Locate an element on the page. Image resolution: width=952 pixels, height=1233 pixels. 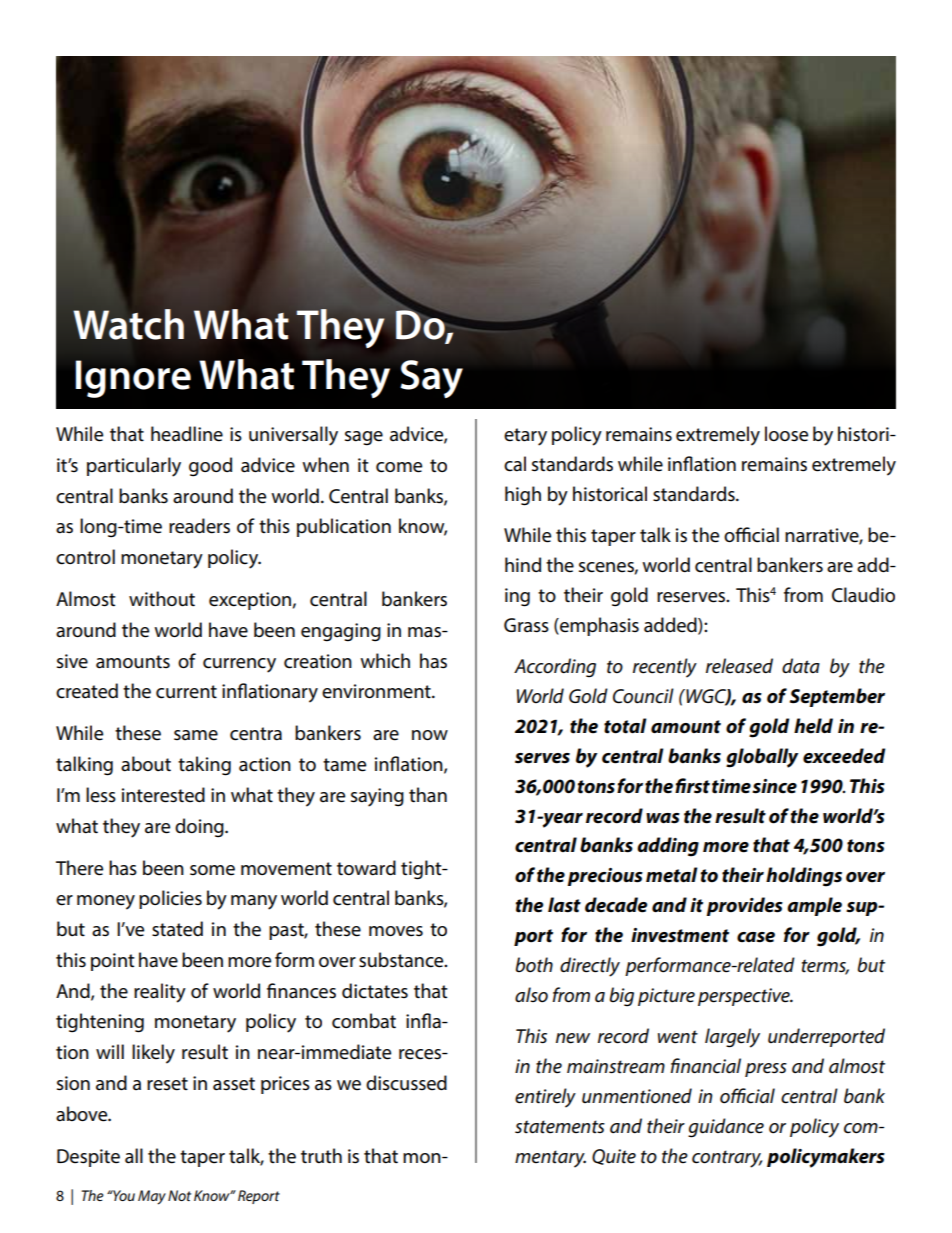
Not is located at coordinates (179, 1195).
